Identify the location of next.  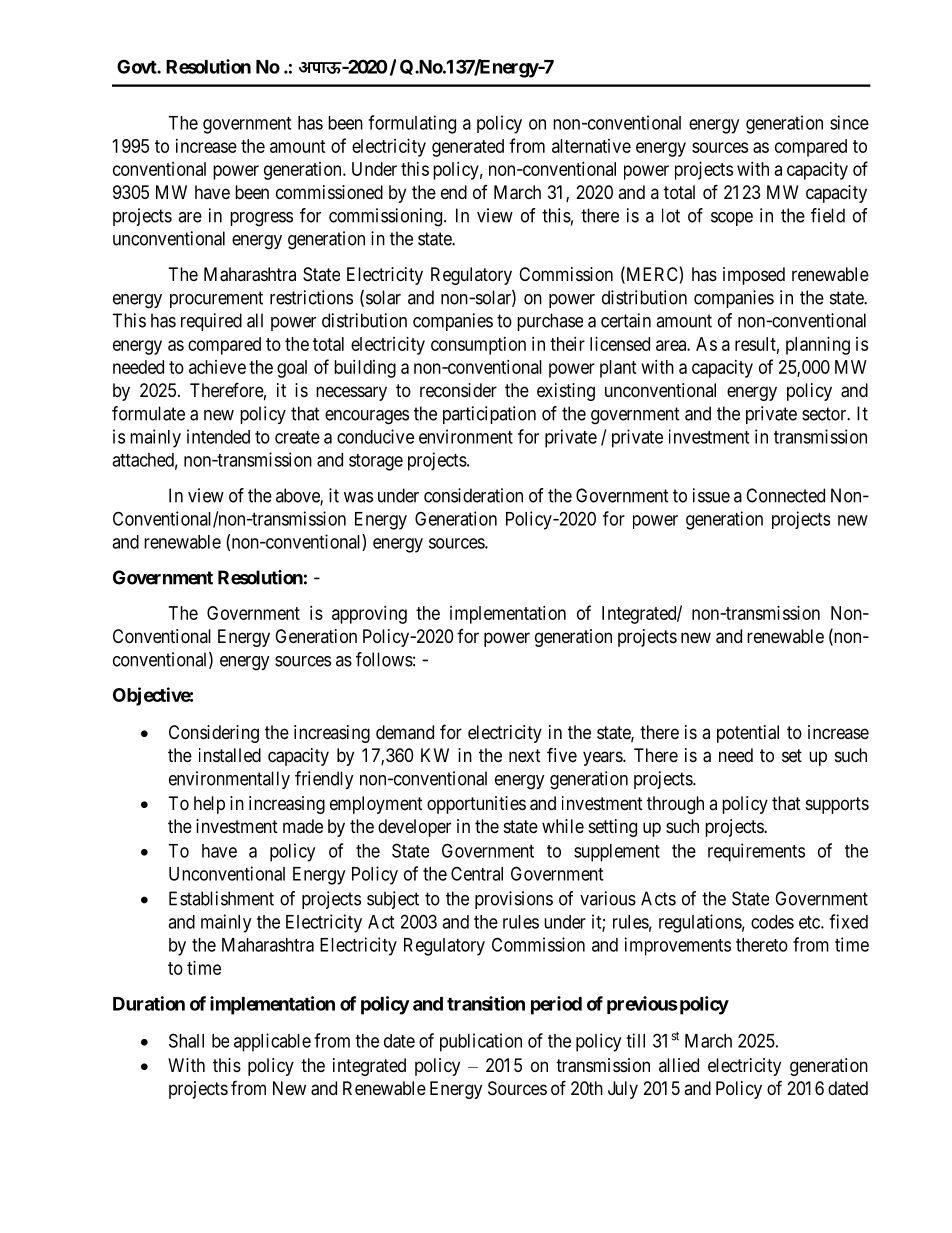
(525, 755).
